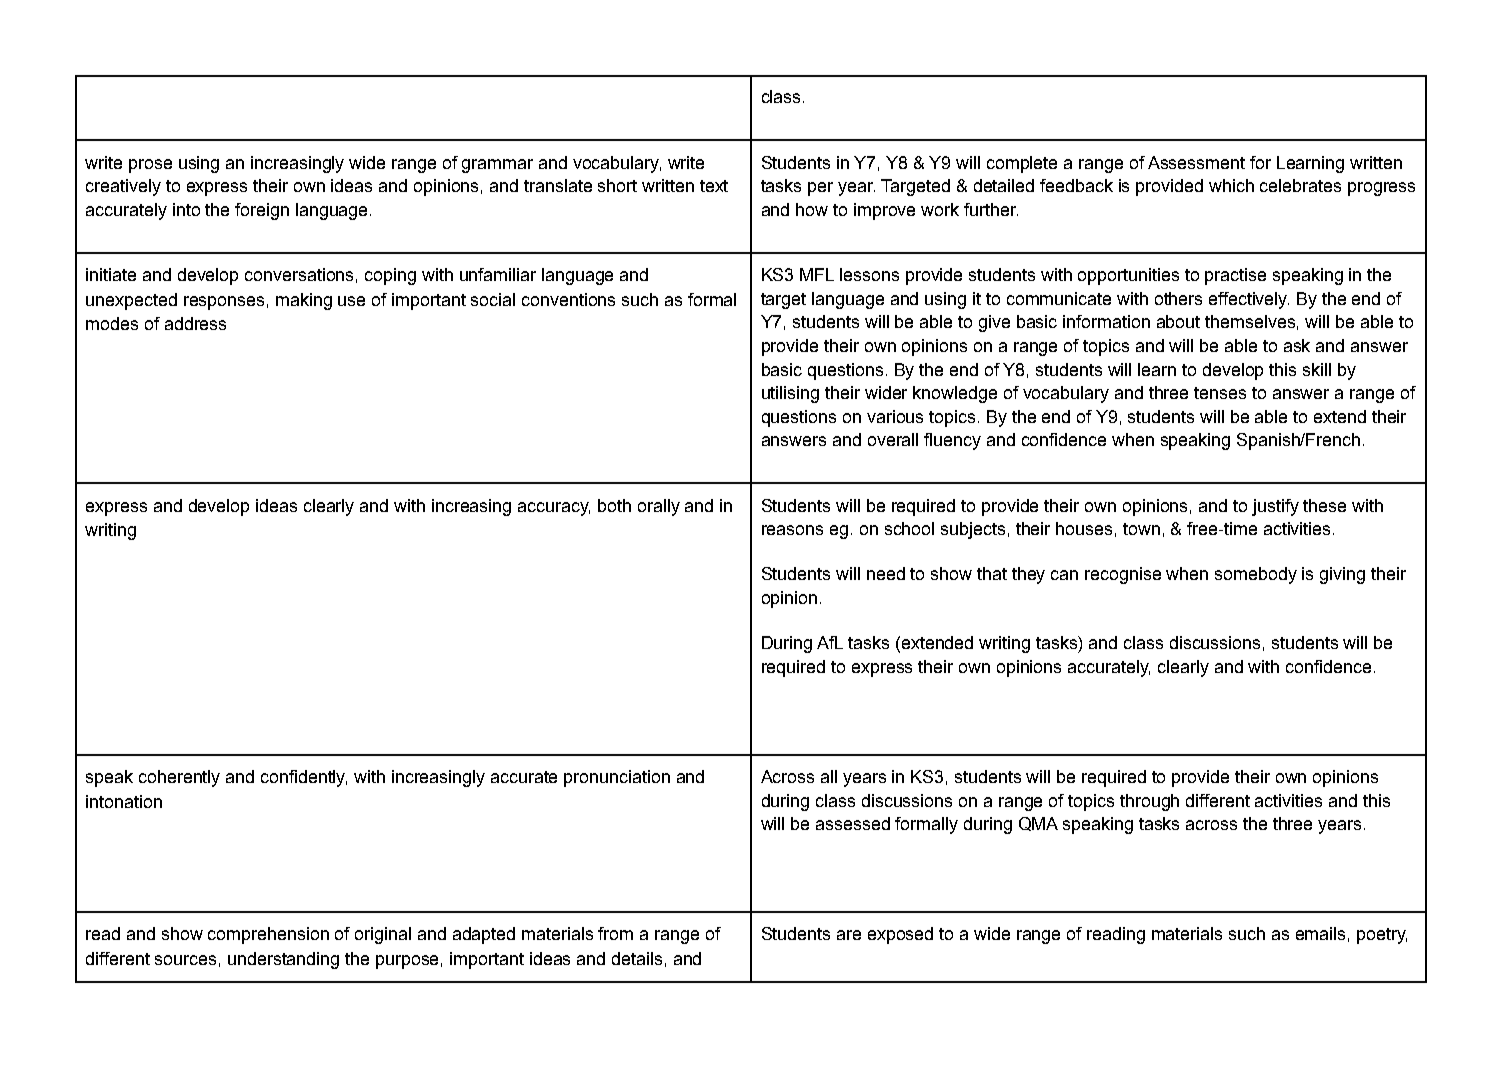  What do you see at coordinates (262, 211) in the screenshot?
I see `foreign` at bounding box center [262, 211].
